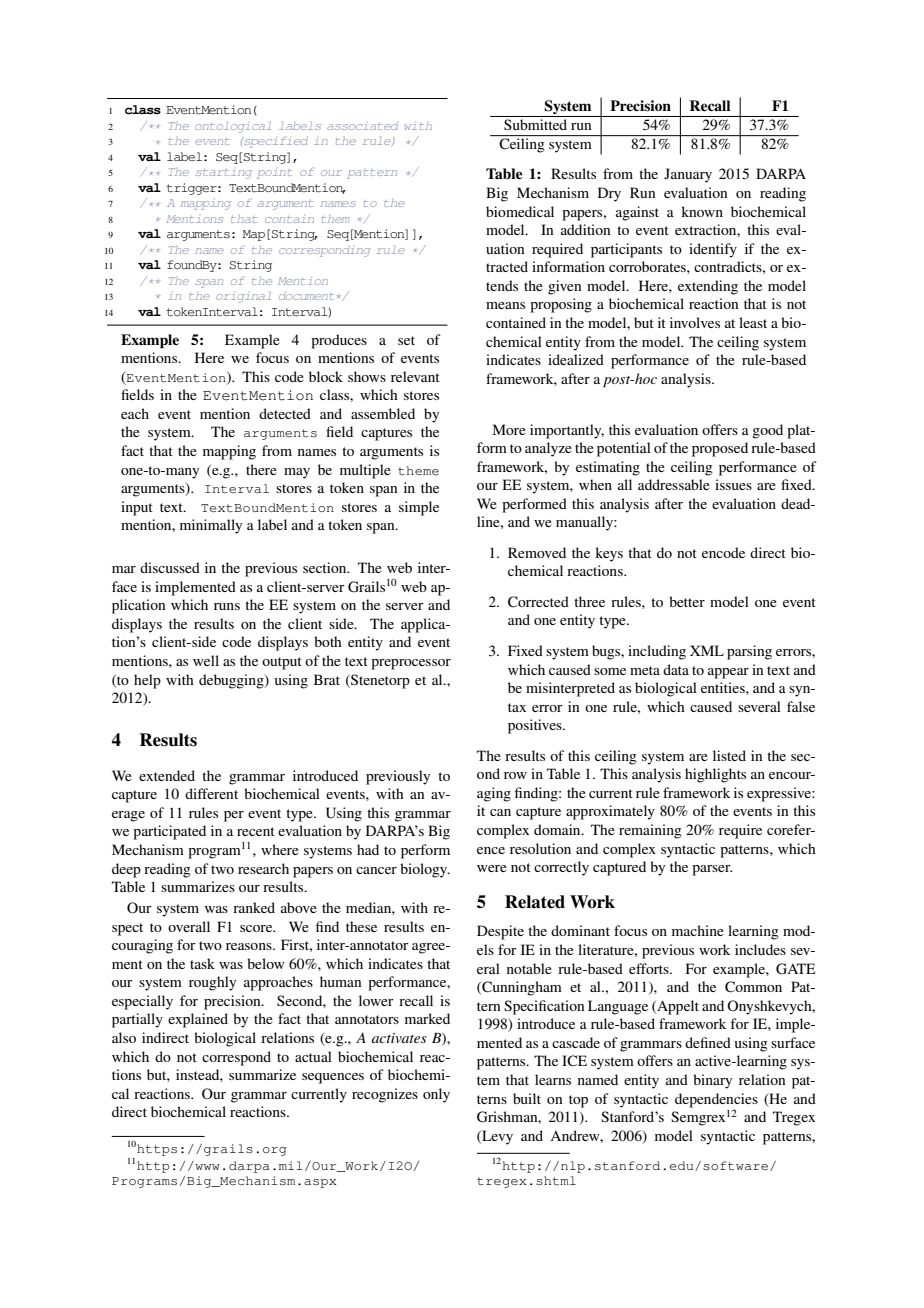 The height and width of the screenshot is (1308, 924). I want to click on January, so click(688, 175).
